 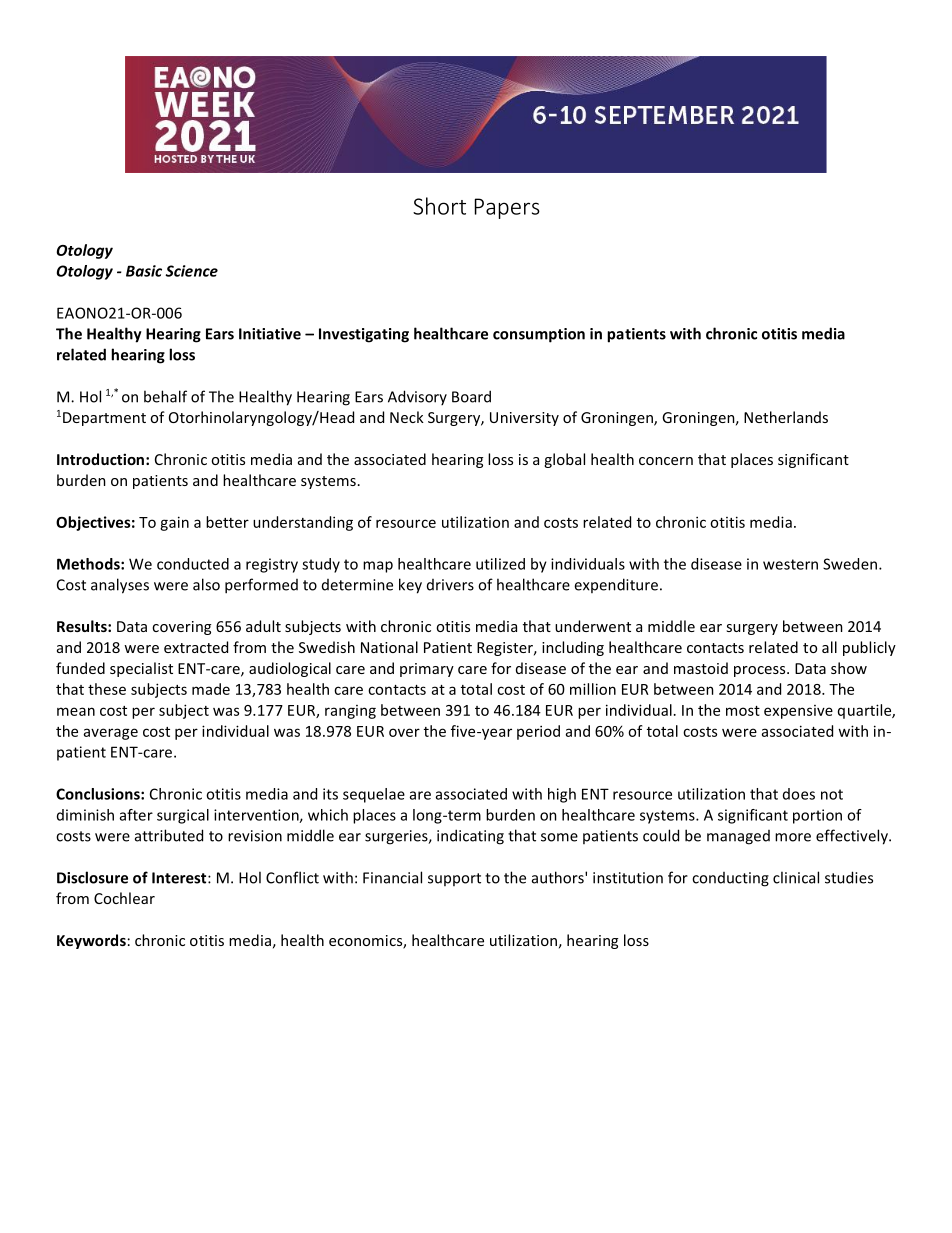 What do you see at coordinates (450, 585) in the screenshot?
I see `drivers` at bounding box center [450, 585].
